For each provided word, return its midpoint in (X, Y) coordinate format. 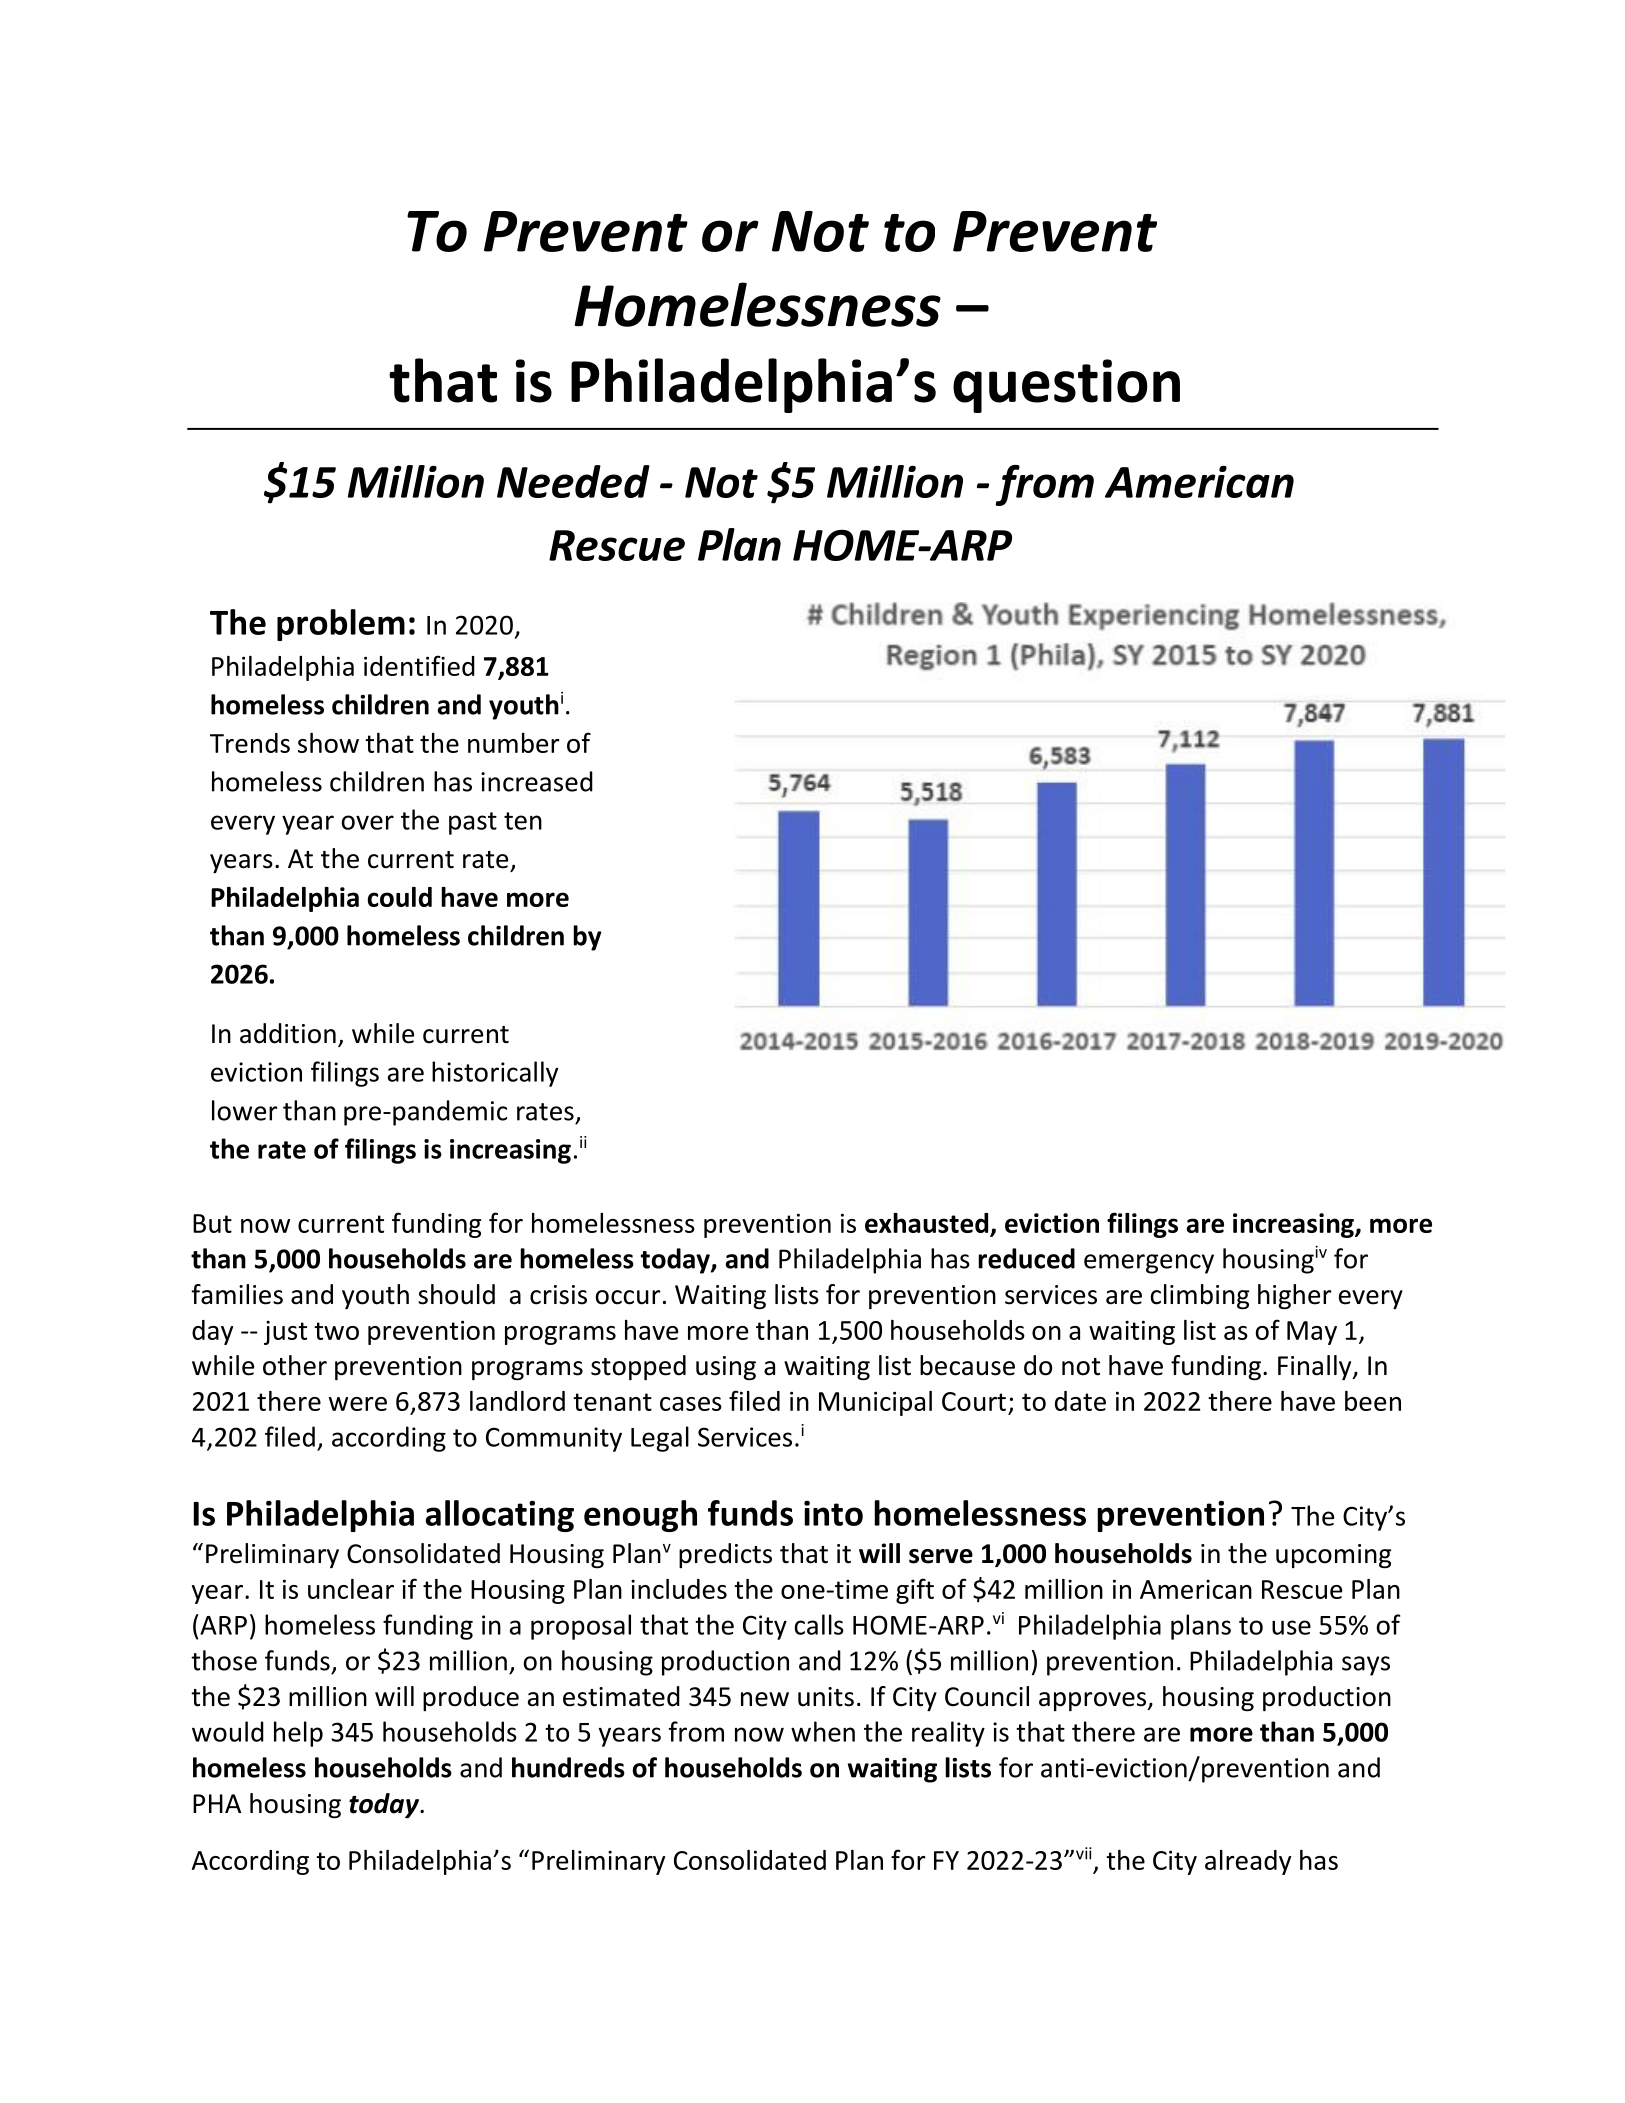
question (1066, 386)
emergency (1149, 1264)
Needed (573, 481)
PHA (217, 1803)
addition (288, 1033)
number (514, 743)
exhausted (926, 1223)
